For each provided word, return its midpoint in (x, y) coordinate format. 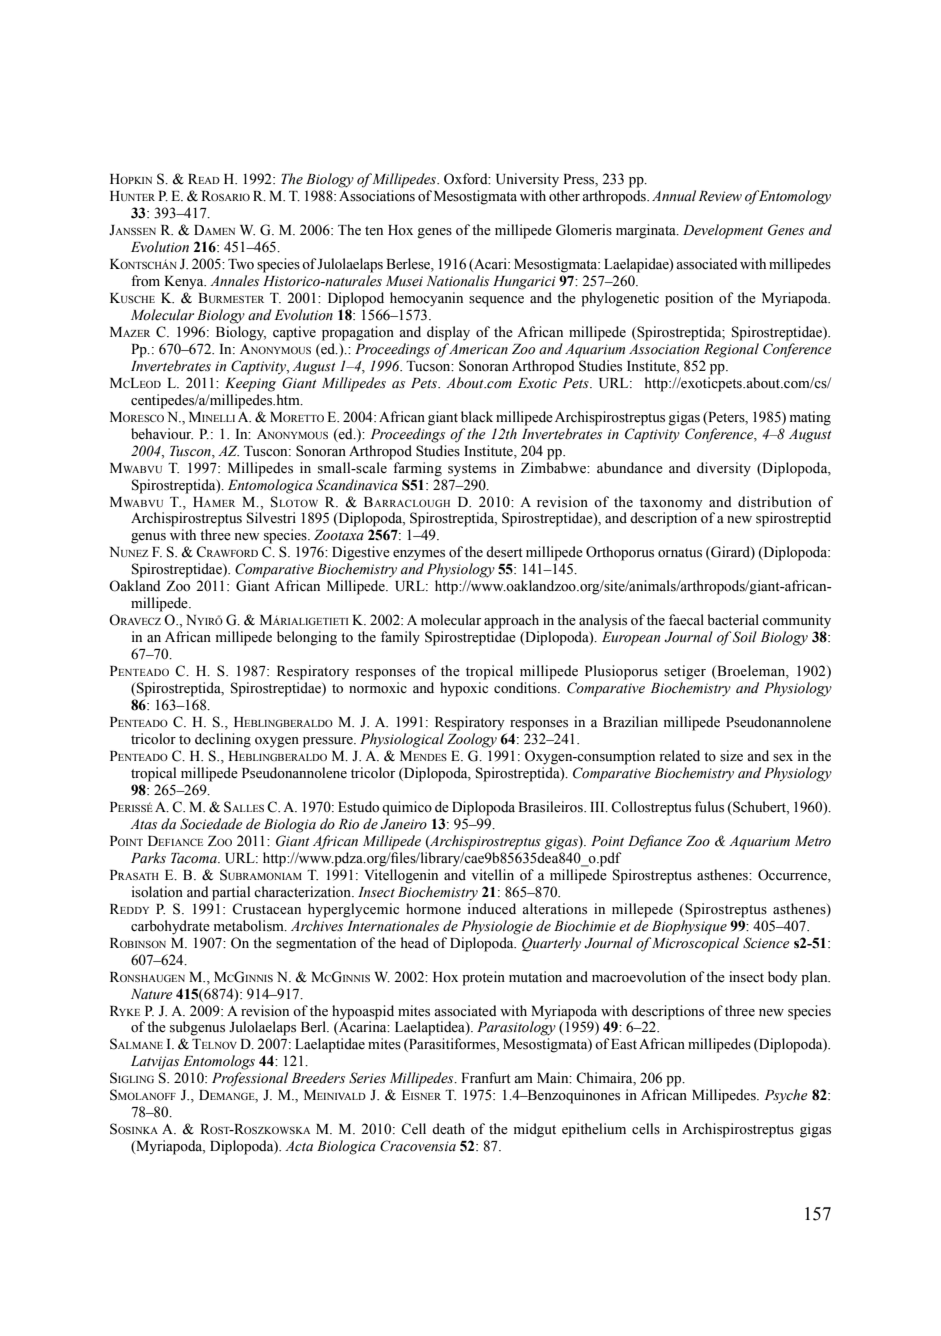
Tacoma (195, 858)
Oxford (467, 179)
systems (472, 470)
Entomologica (270, 485)
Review (720, 196)
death (448, 1129)
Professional (250, 1079)
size (731, 756)
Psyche (786, 1096)
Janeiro (403, 824)
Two (241, 264)
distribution (775, 502)
